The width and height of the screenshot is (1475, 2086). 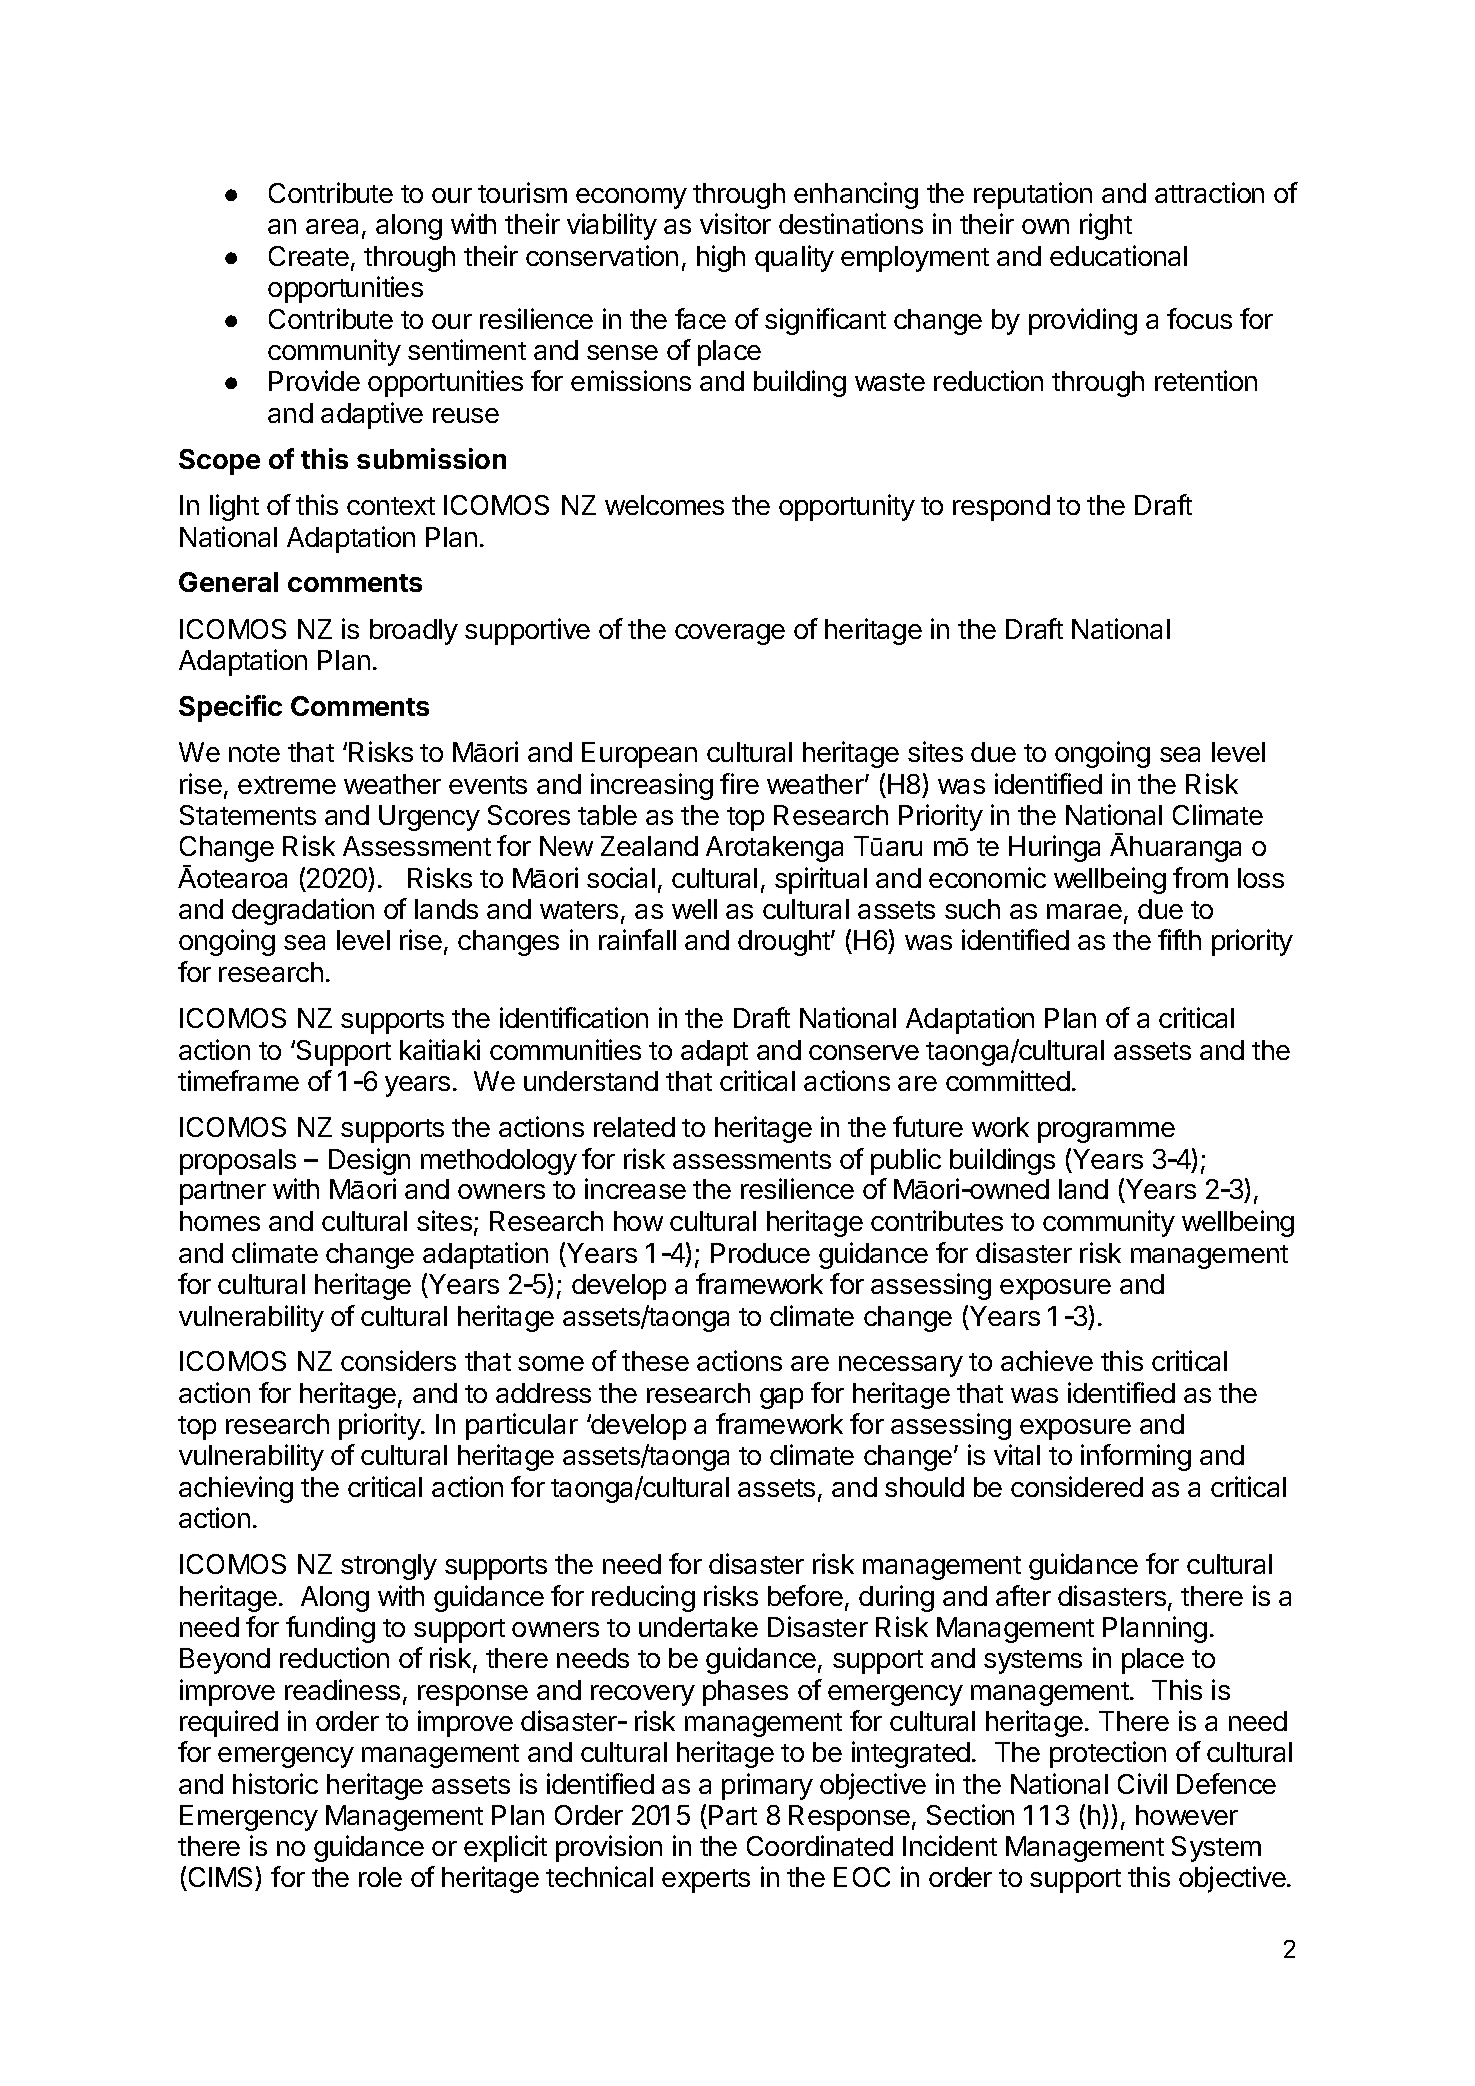 What do you see at coordinates (735, 223) in the screenshot?
I see `visitor` at bounding box center [735, 223].
